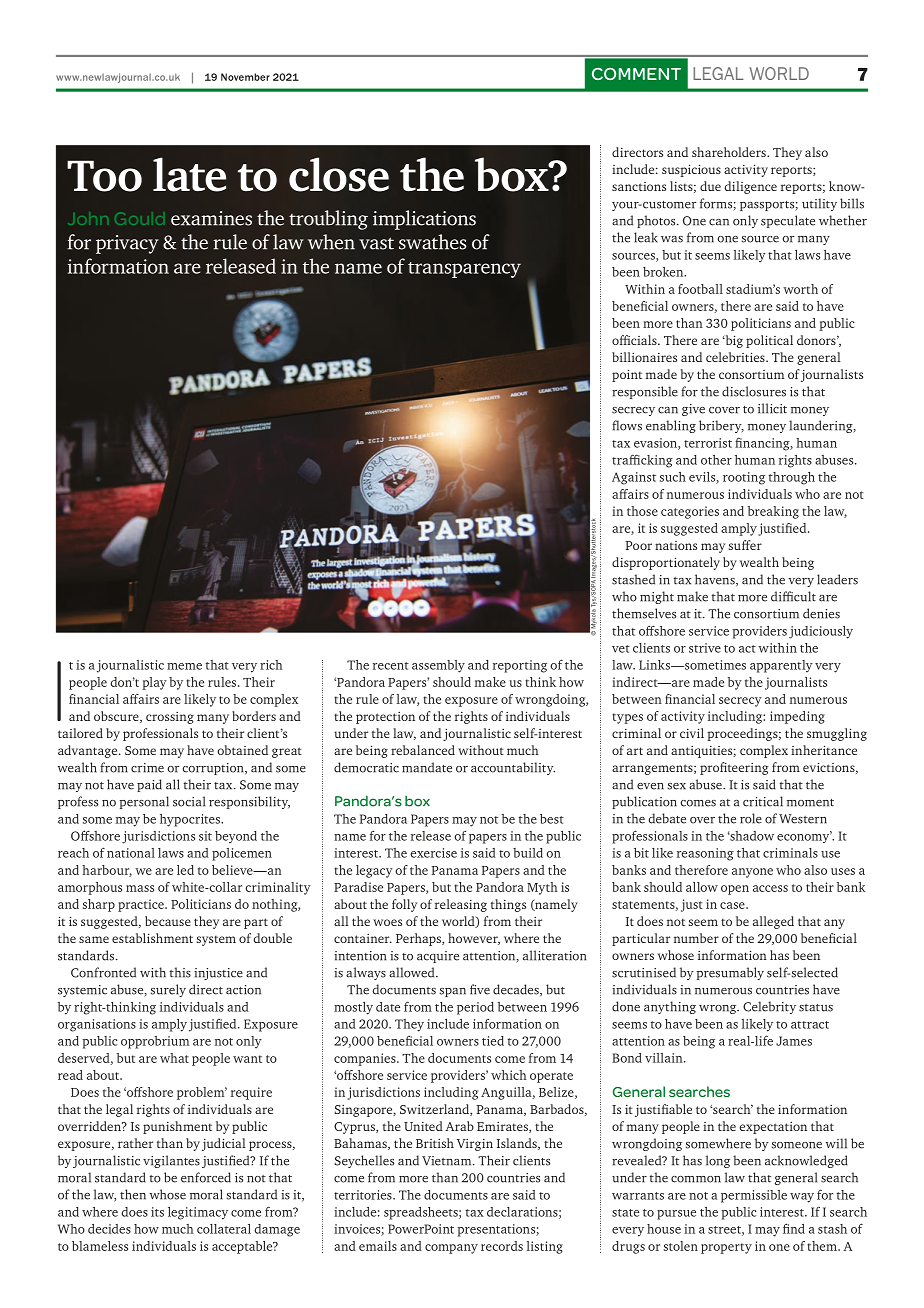 The height and width of the image is (1308, 924). What do you see at coordinates (245, 77) in the image?
I see `November` at bounding box center [245, 77].
